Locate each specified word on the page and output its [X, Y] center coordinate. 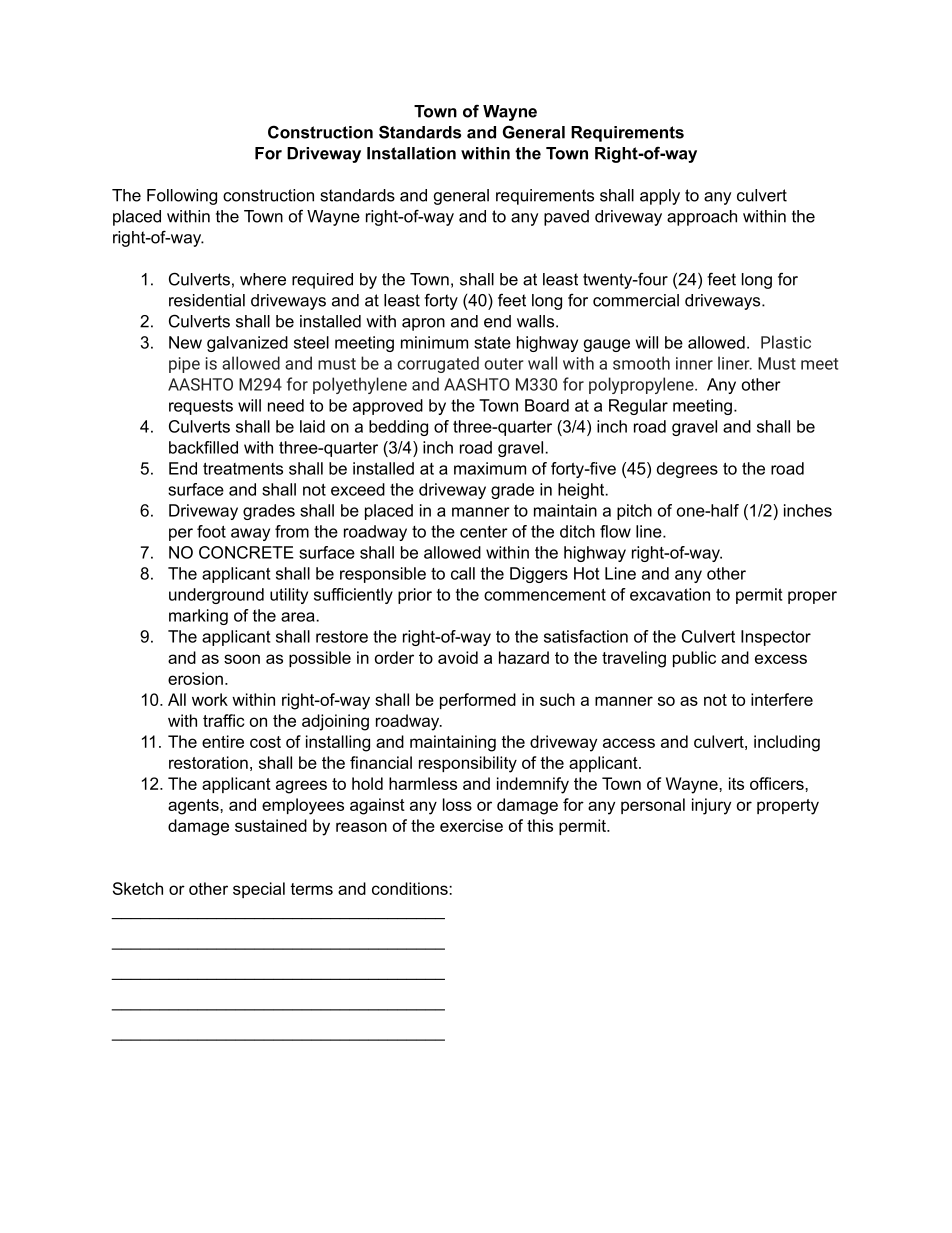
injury [711, 806]
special [259, 890]
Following [182, 197]
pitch [634, 512]
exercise [471, 825]
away [250, 534]
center [484, 532]
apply [660, 197]
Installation [411, 153]
